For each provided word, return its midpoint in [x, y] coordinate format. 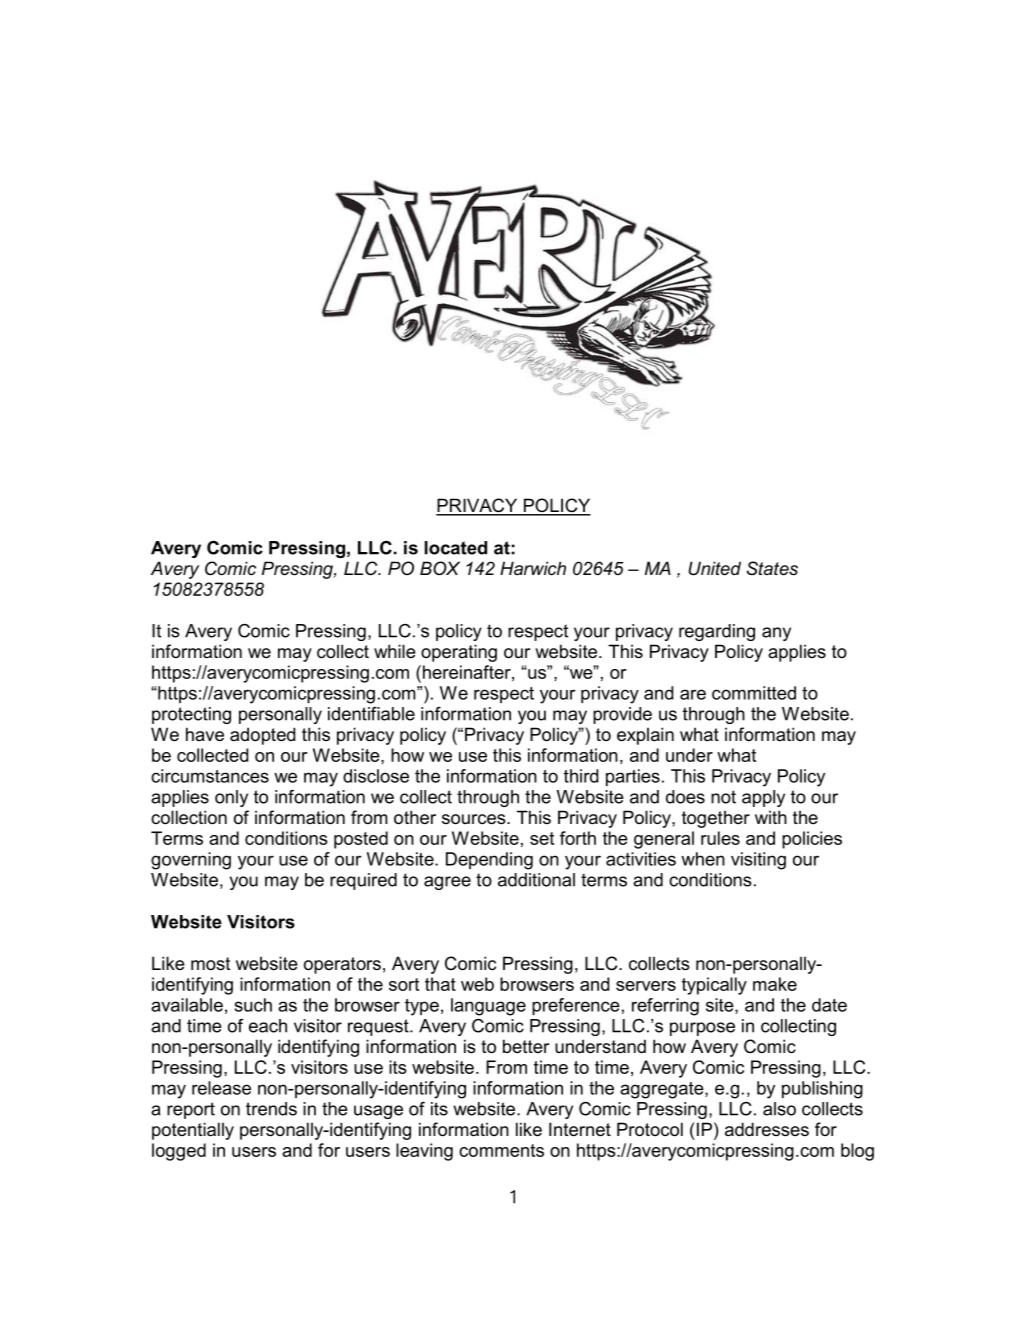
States [772, 568]
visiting [758, 861]
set [542, 838]
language [488, 1007]
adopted [262, 736]
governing [191, 861]
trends [271, 1109]
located [456, 548]
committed [754, 693]
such [253, 1005]
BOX [440, 568]
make [775, 984]
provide [622, 715]
